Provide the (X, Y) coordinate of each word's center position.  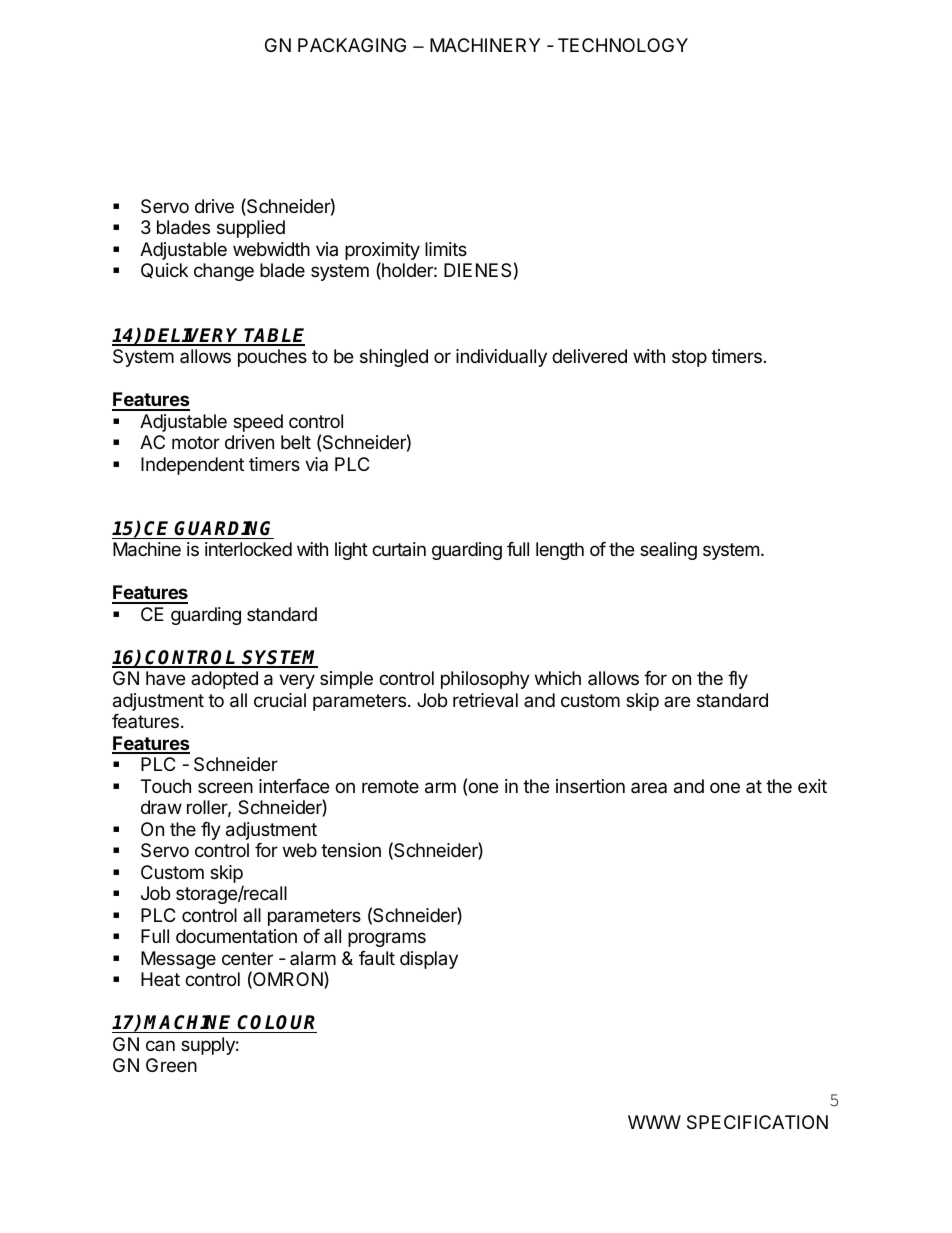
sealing (668, 551)
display (429, 960)
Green (171, 1065)
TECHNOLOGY (623, 45)
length (560, 551)
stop (689, 358)
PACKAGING (352, 45)
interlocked (248, 549)
